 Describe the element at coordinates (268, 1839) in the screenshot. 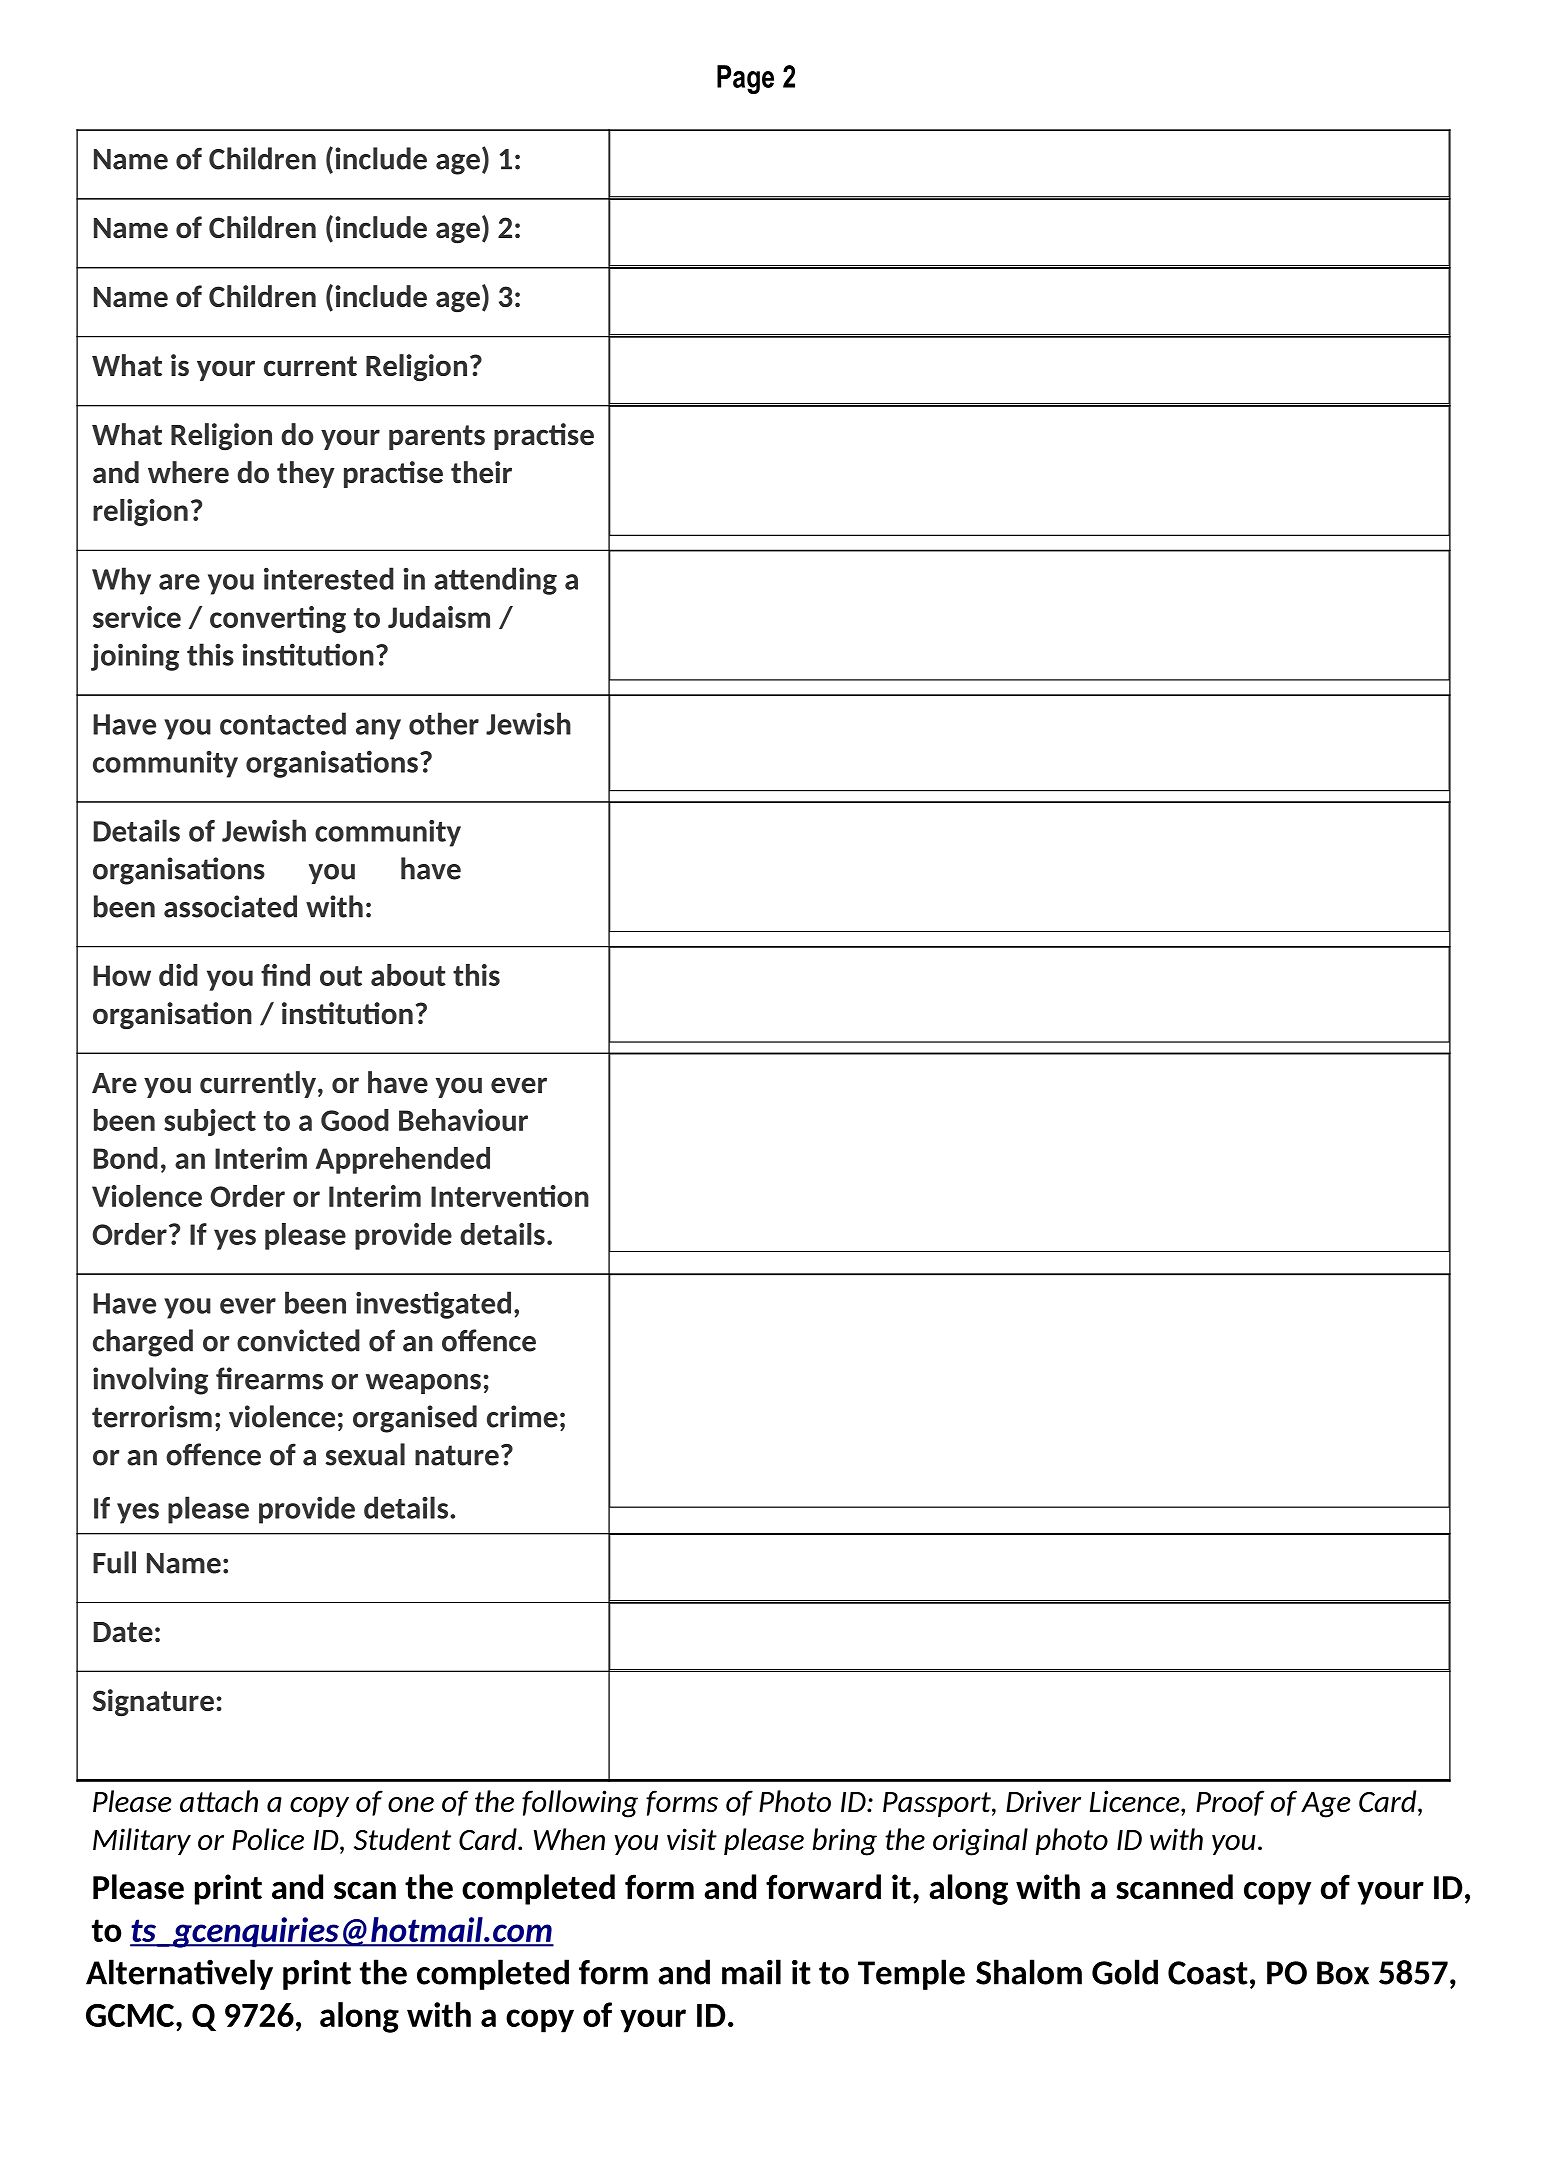

I see `Police` at that location.
